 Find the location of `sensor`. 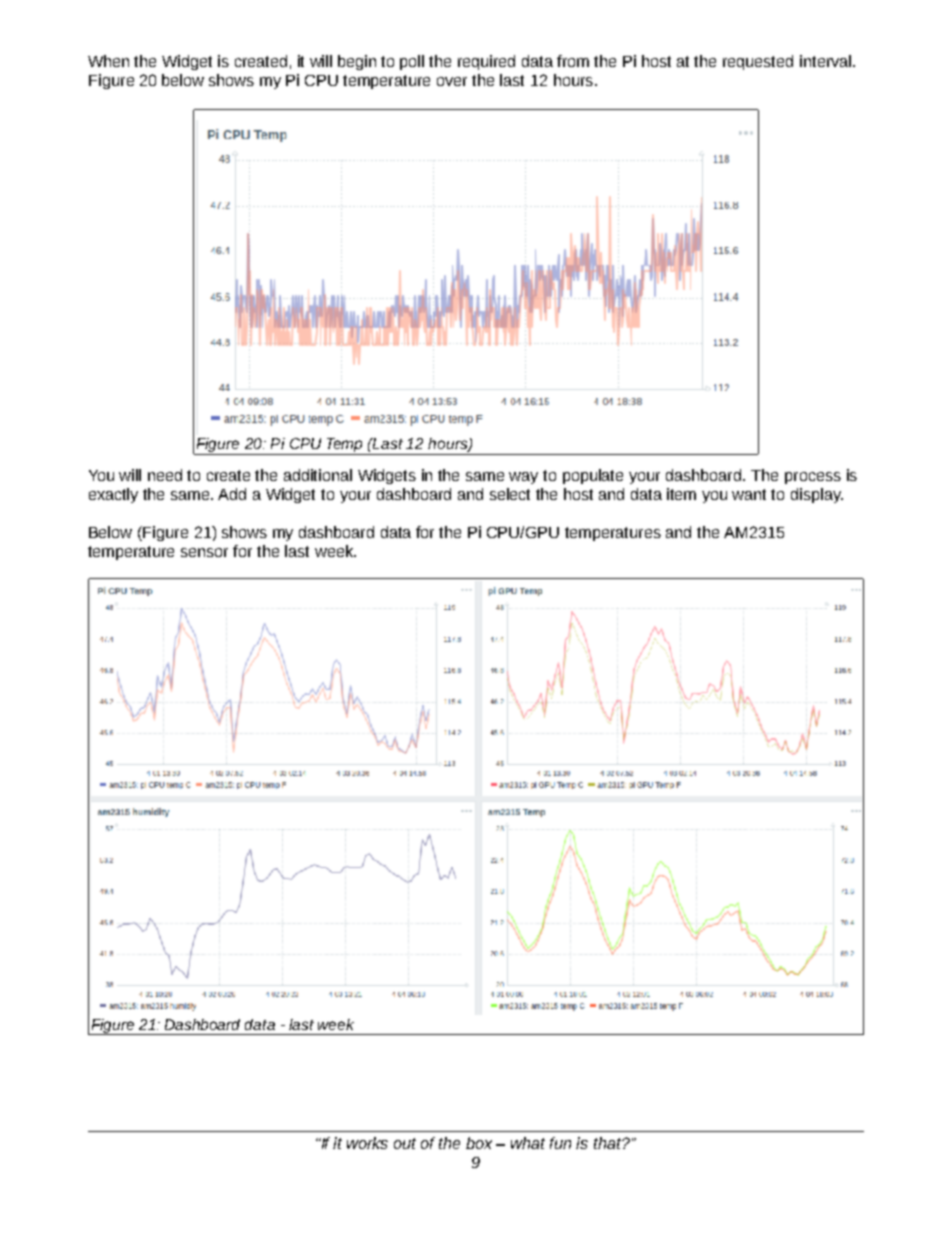

sensor is located at coordinates (204, 552).
